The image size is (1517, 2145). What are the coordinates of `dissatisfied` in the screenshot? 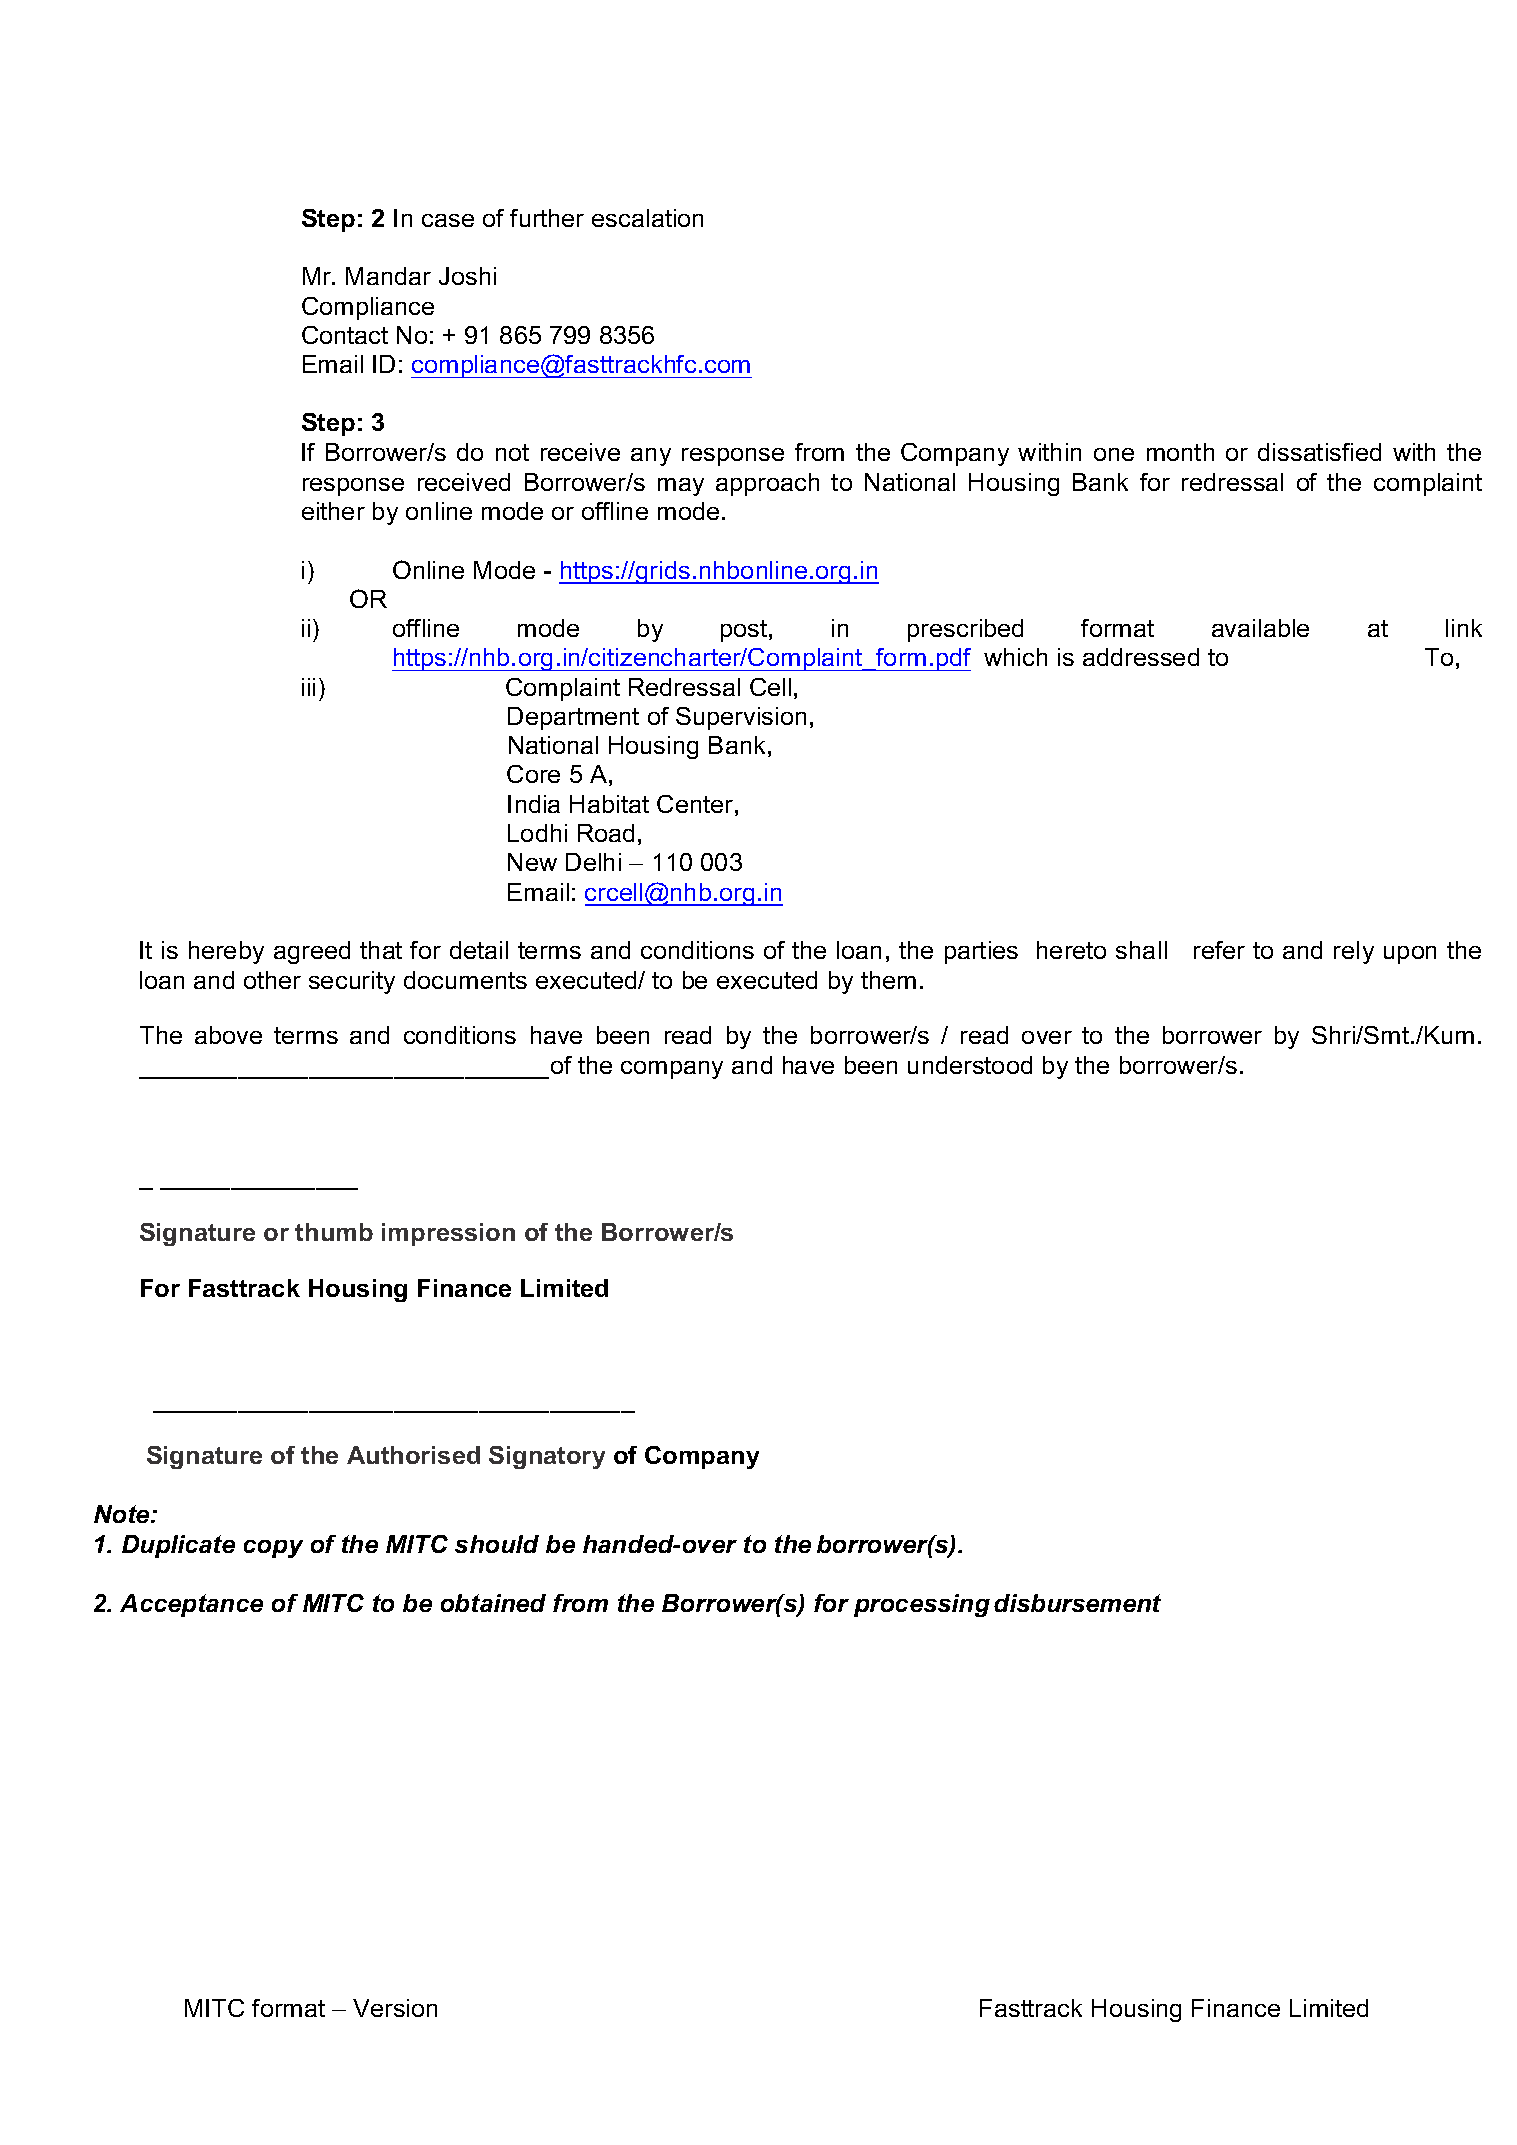 It's located at (1319, 452).
